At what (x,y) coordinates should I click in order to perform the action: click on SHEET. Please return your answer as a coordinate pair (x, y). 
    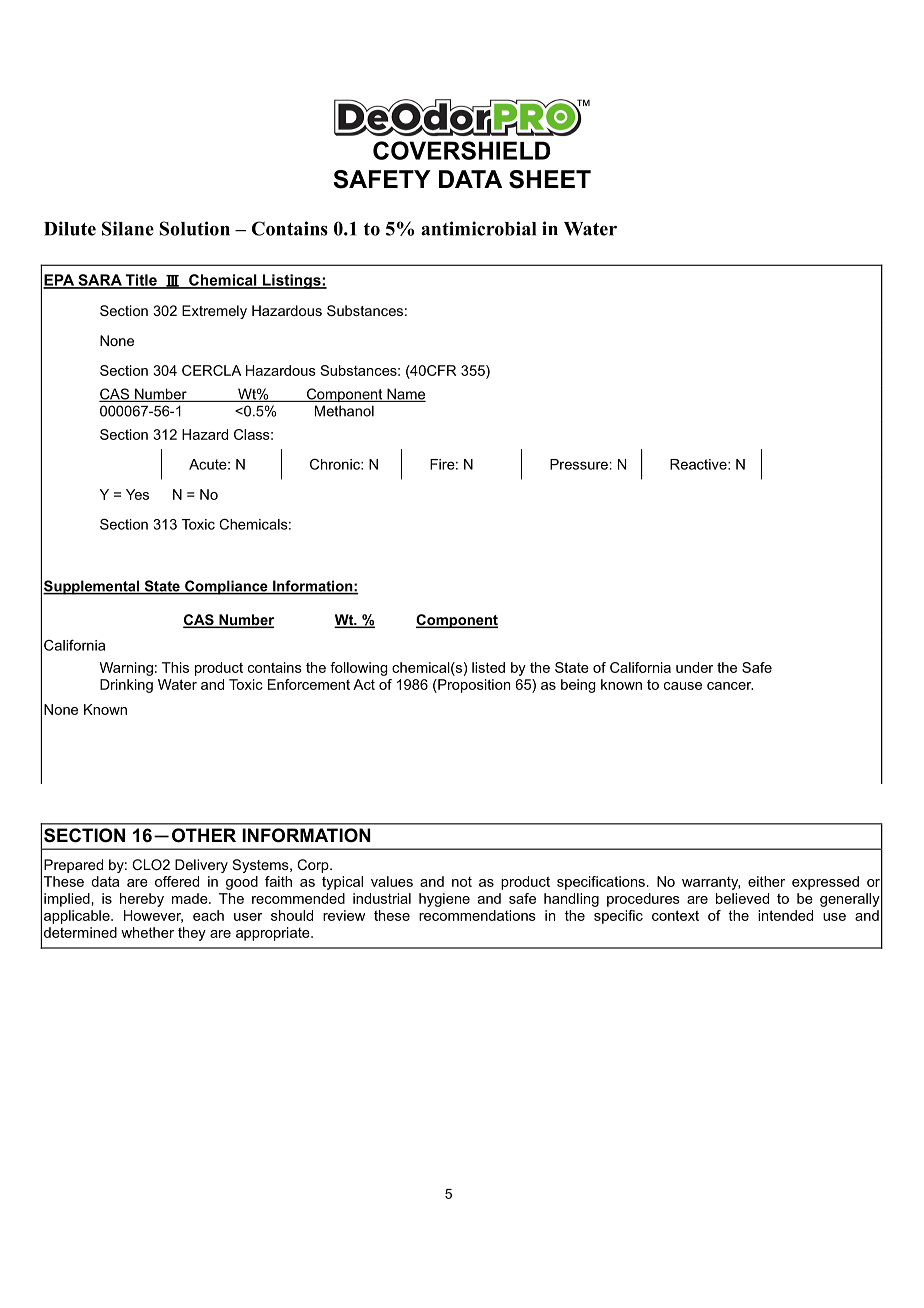
    Looking at the image, I should click on (550, 179).
